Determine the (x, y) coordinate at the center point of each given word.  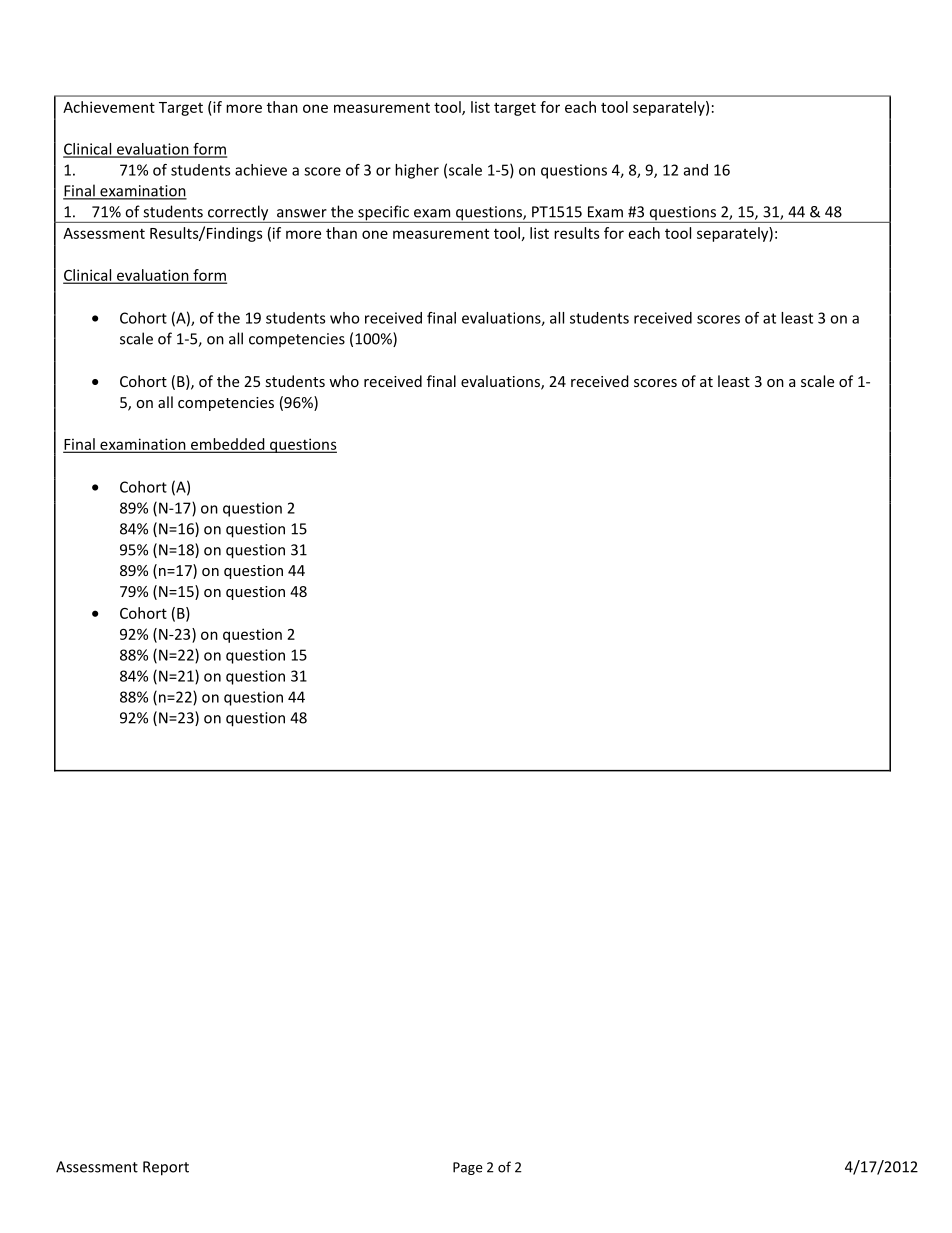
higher (417, 171)
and (696, 170)
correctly (238, 214)
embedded (228, 445)
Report (166, 1168)
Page (467, 1168)
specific (383, 214)
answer (302, 213)
